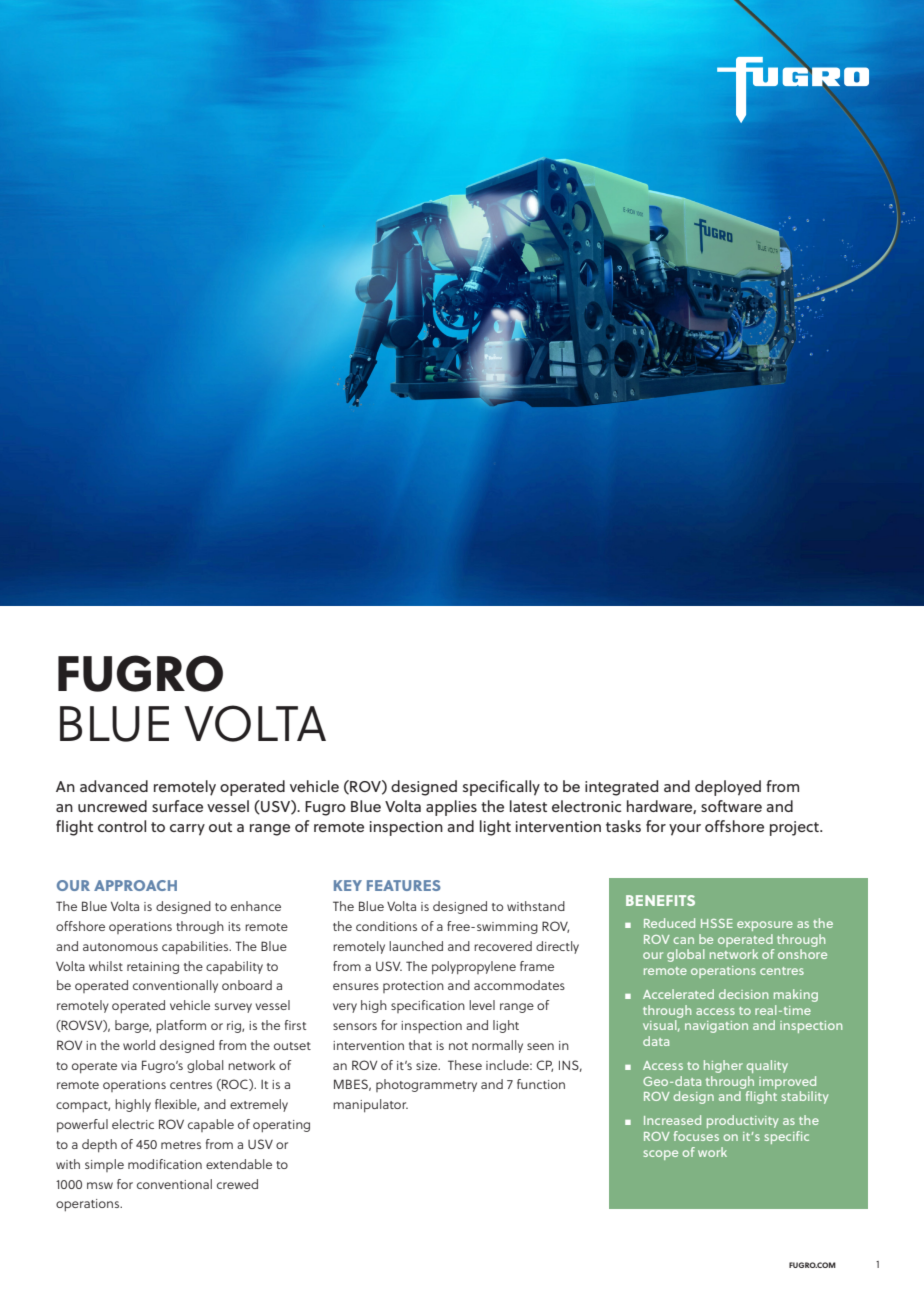  What do you see at coordinates (386, 926) in the screenshot?
I see `conditions` at bounding box center [386, 926].
